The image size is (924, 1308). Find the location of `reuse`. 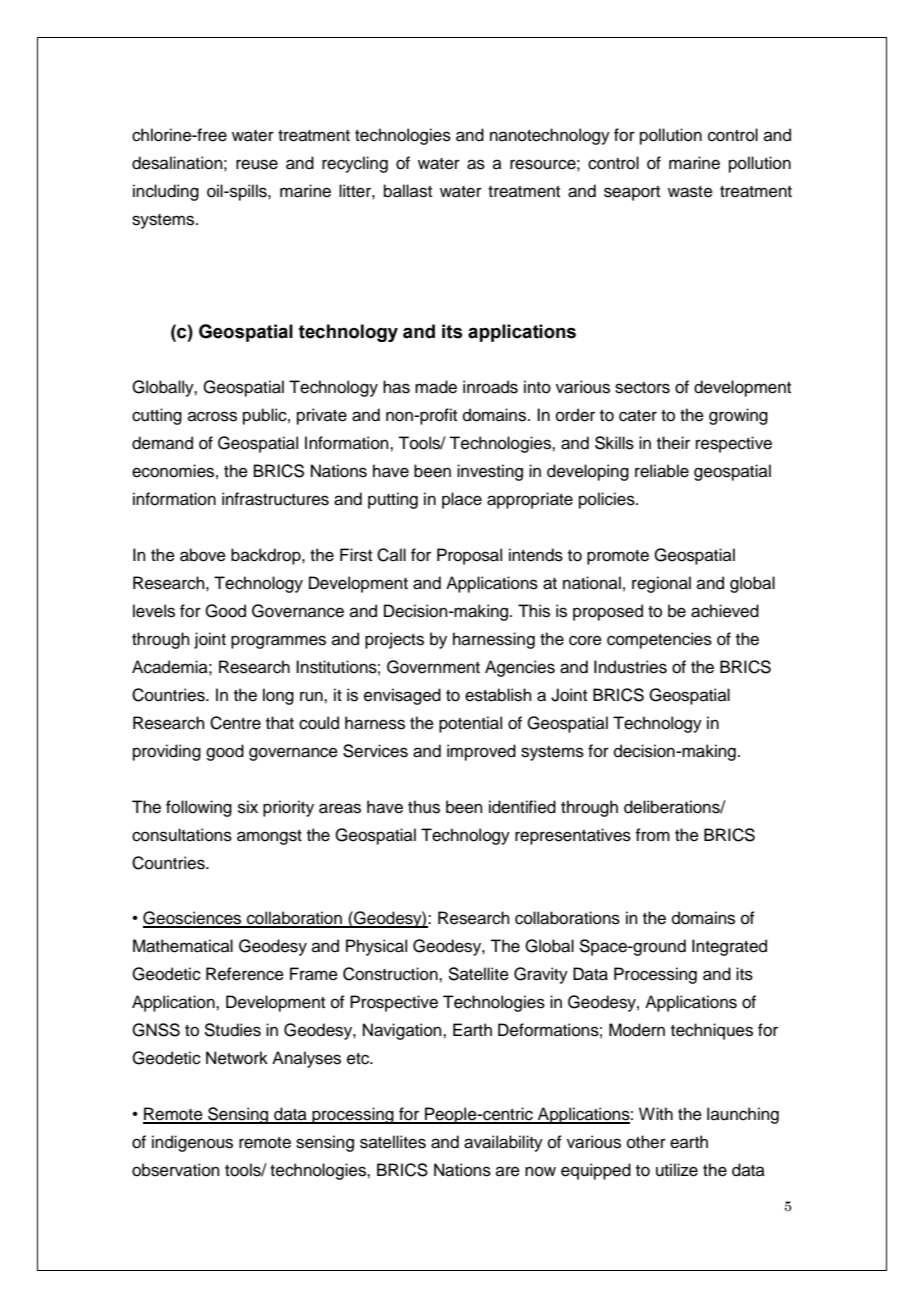

reuse is located at coordinates (257, 164).
